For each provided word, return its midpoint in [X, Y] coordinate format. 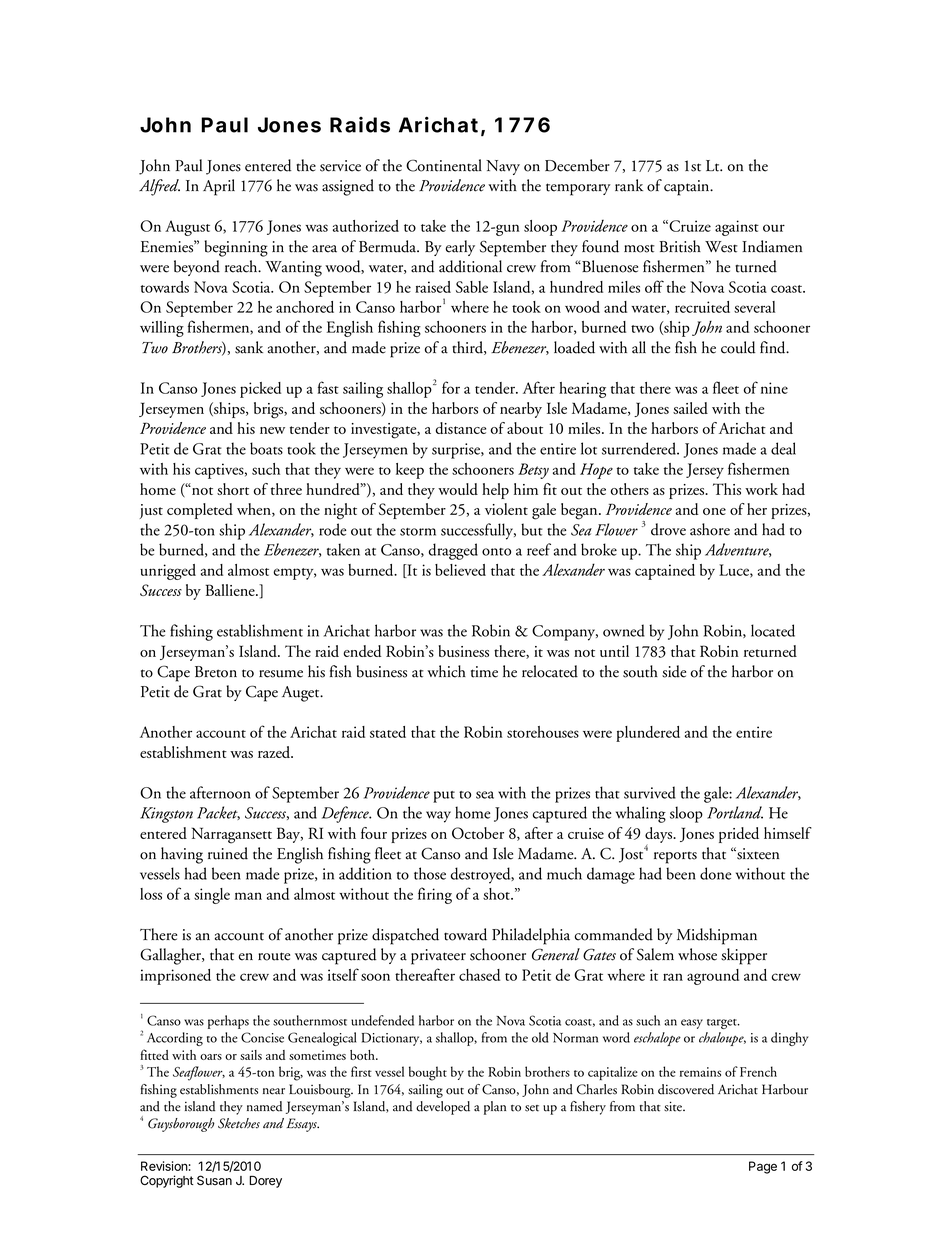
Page [763, 1167]
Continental [444, 165]
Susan [214, 1180]
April [219, 187]
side [674, 671]
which [446, 671]
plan [495, 1108]
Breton [216, 672]
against [737, 228]
